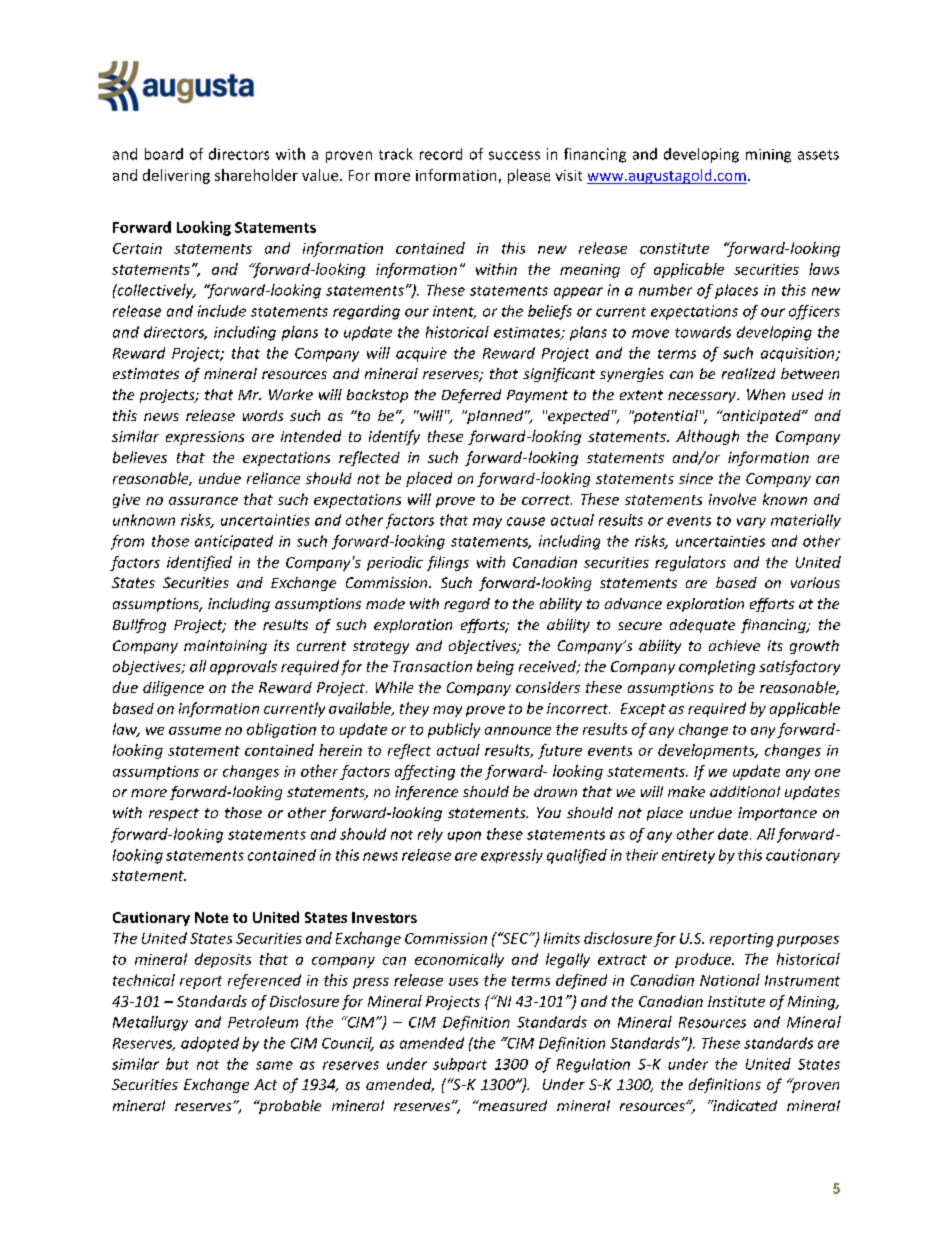  I want to click on achieve, so click(734, 645).
